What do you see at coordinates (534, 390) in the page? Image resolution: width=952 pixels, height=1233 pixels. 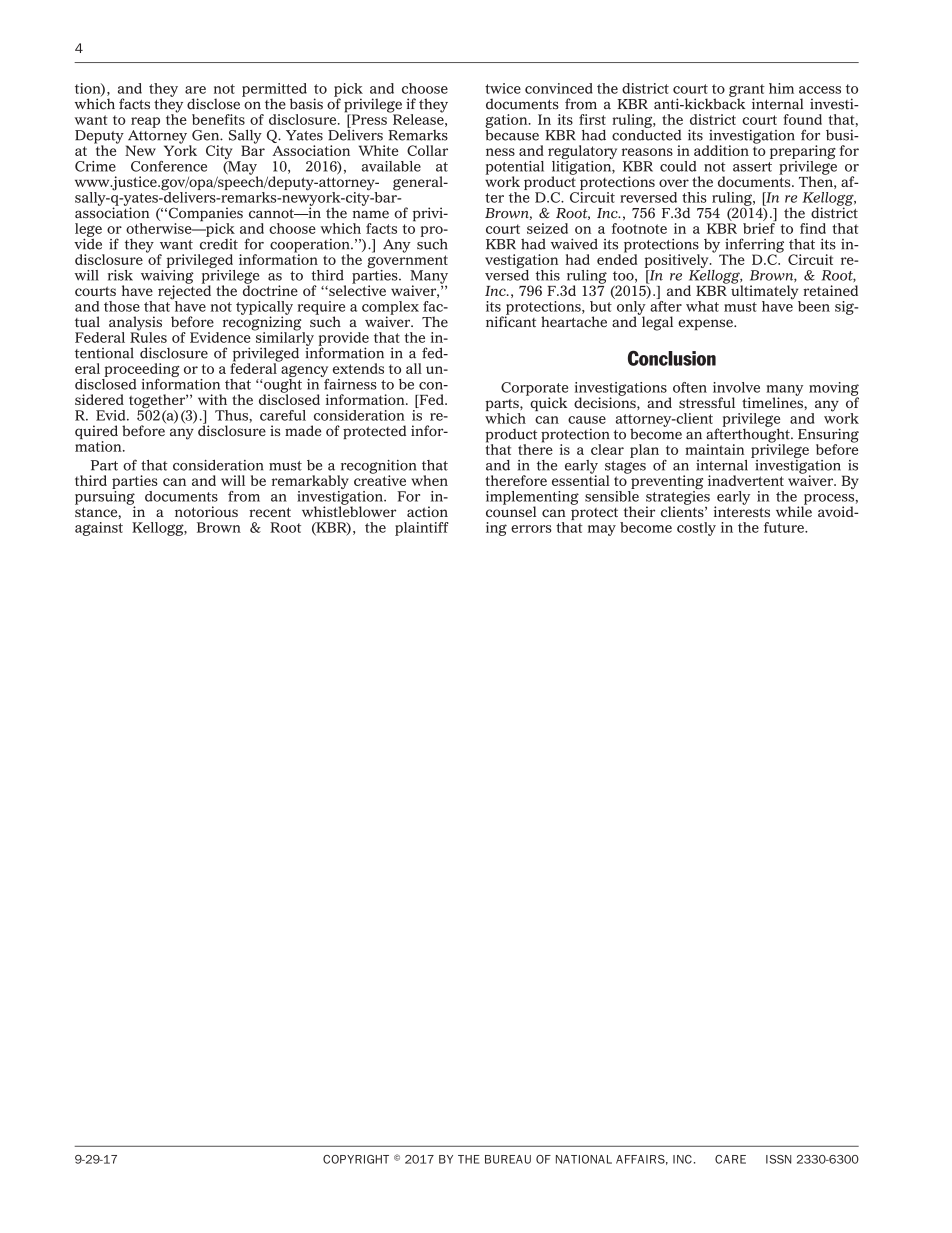 I see `Corporate` at bounding box center [534, 390].
